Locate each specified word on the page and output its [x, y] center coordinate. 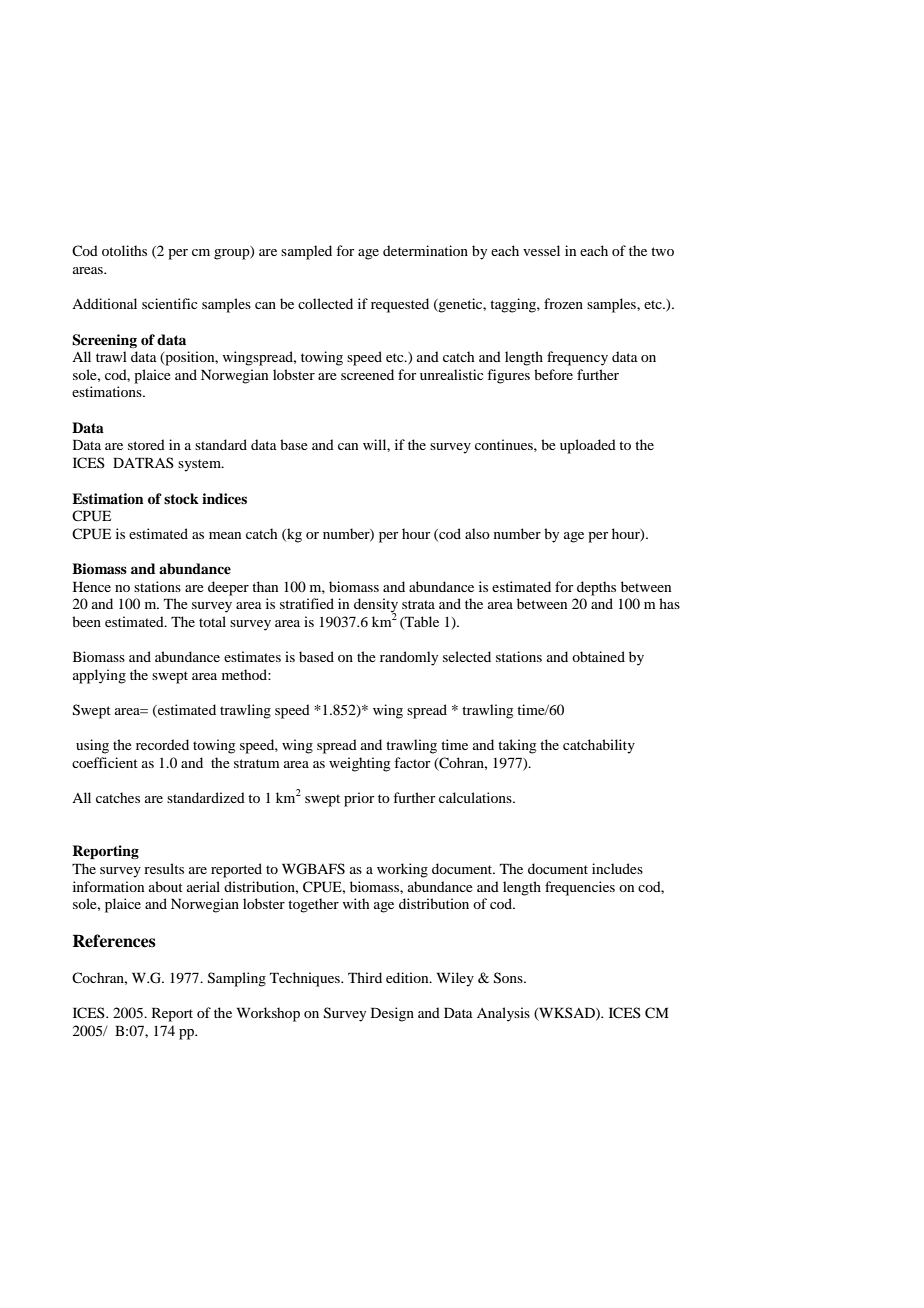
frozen [563, 303]
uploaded [588, 446]
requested [400, 305]
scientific [169, 303]
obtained [598, 656]
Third [365, 977]
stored [146, 444]
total [212, 621]
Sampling [237, 979]
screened [367, 374]
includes [617, 868]
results [164, 868]
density [376, 606]
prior [359, 799]
